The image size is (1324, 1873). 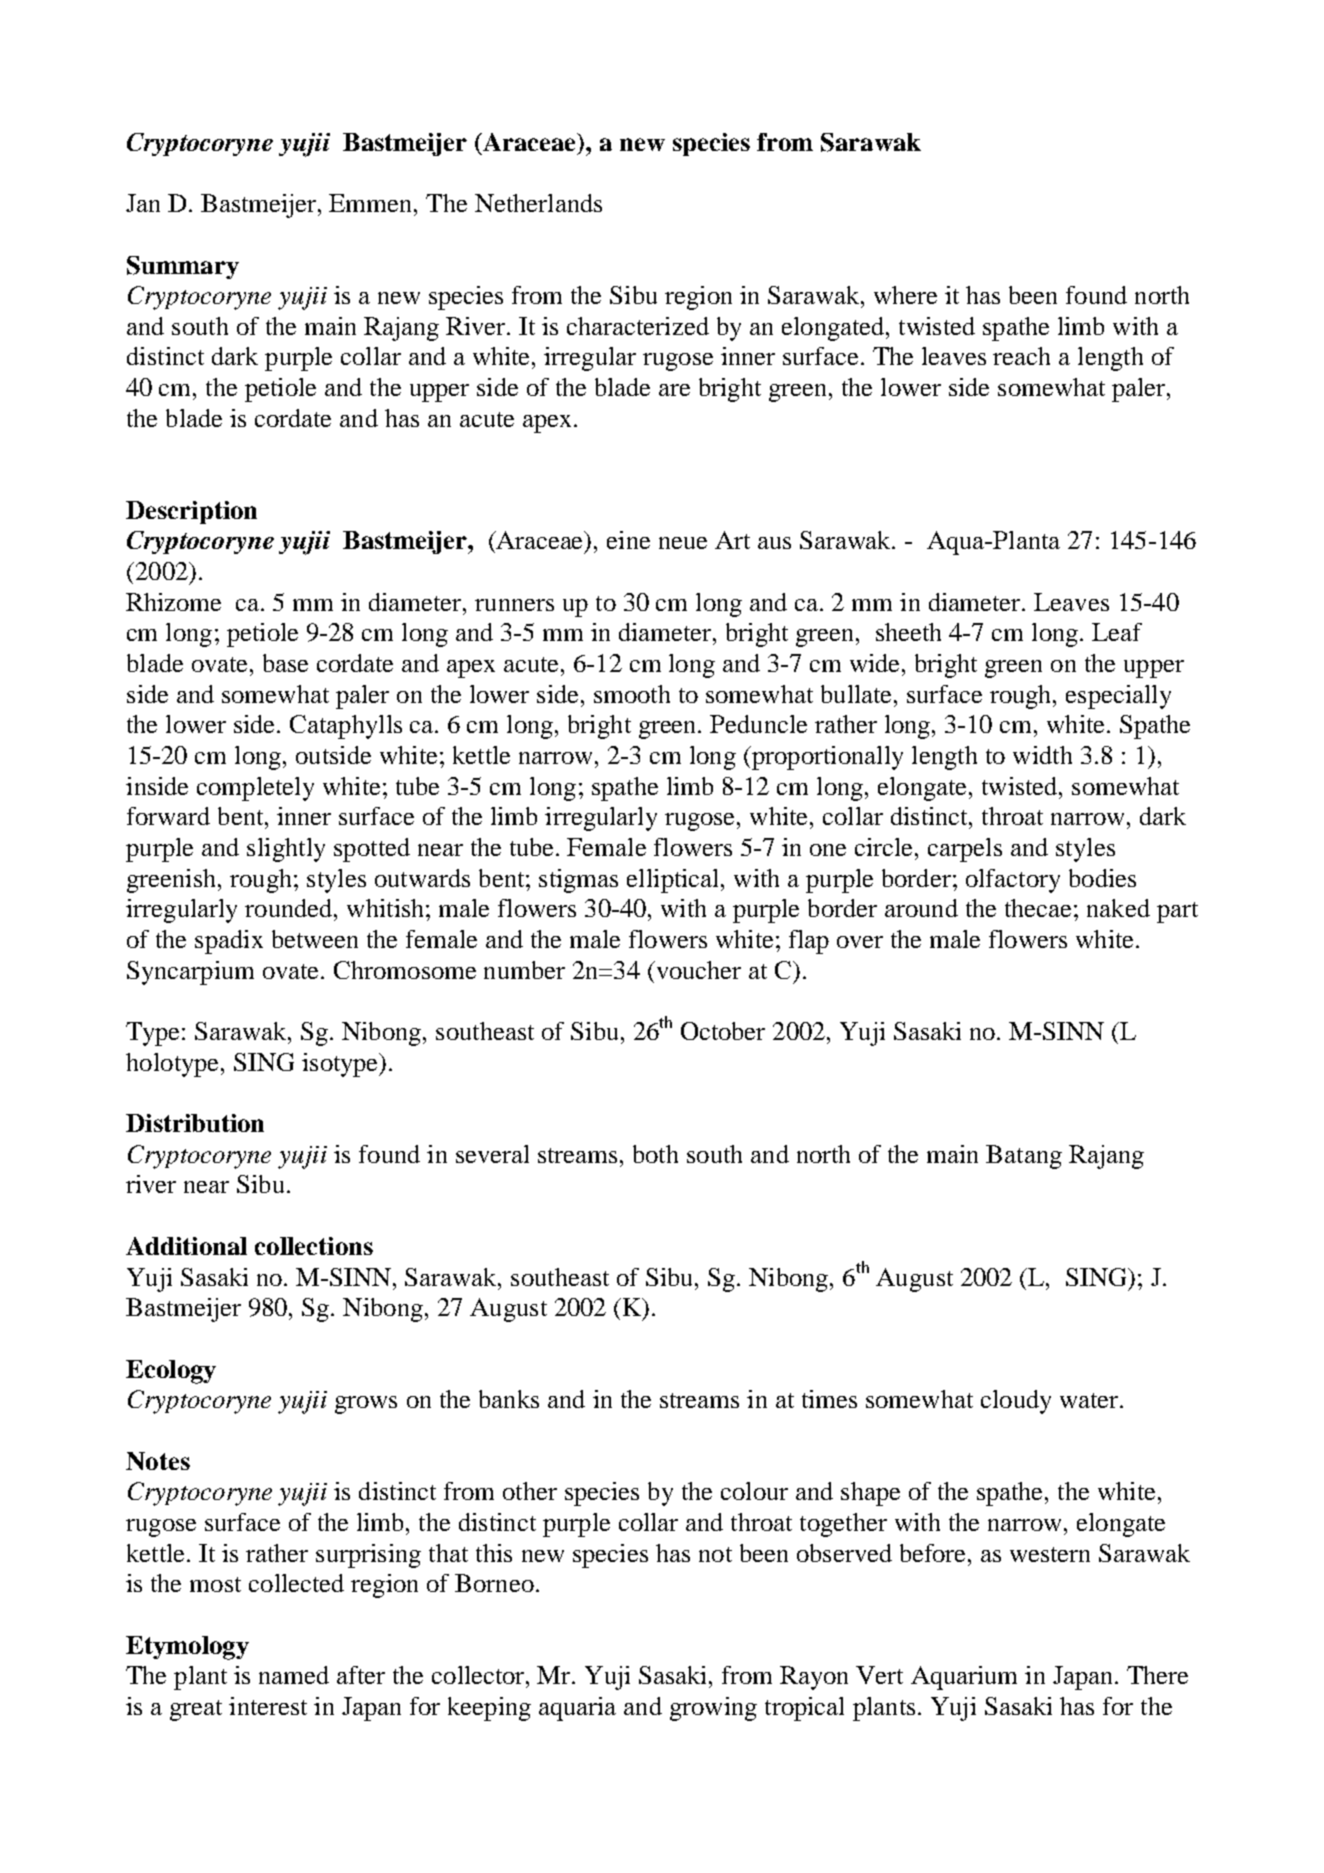 I want to click on collections, so click(x=314, y=1246).
